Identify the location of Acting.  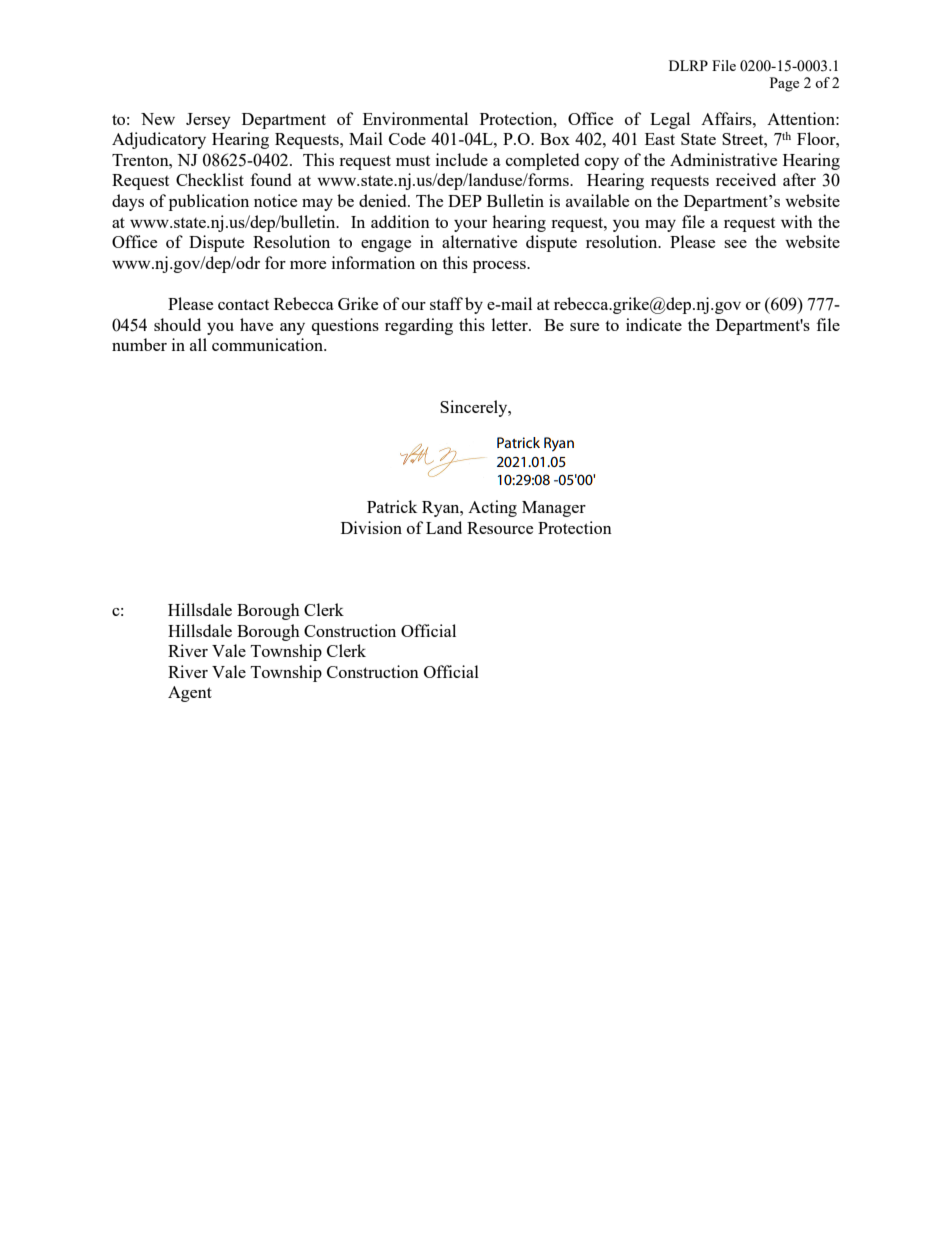
(492, 508).
